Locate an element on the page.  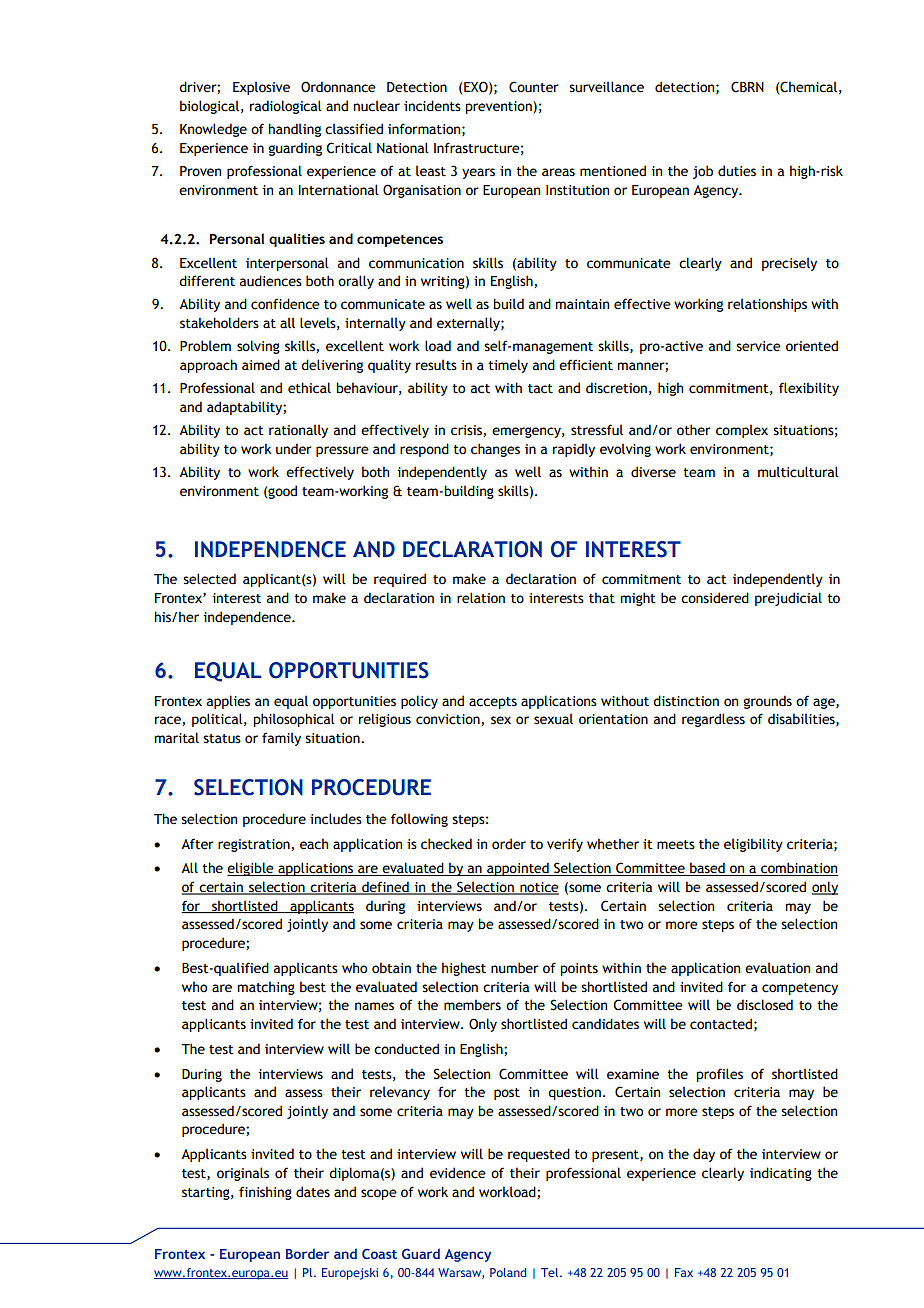
Poland is located at coordinates (508, 1272).
